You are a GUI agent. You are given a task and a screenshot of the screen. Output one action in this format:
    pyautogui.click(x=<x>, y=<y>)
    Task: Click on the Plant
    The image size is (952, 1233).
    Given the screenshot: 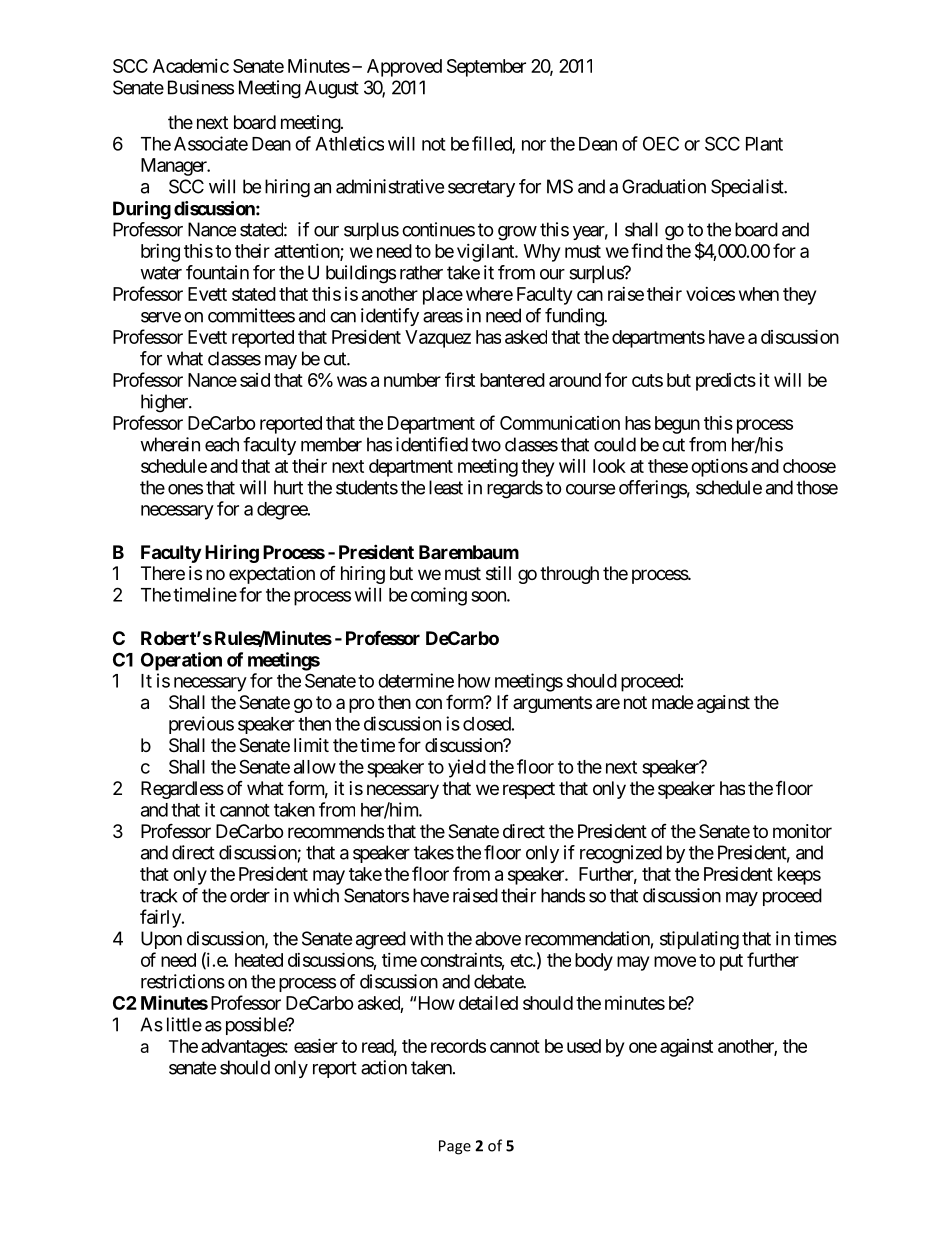 What is the action you would take?
    pyautogui.click(x=764, y=144)
